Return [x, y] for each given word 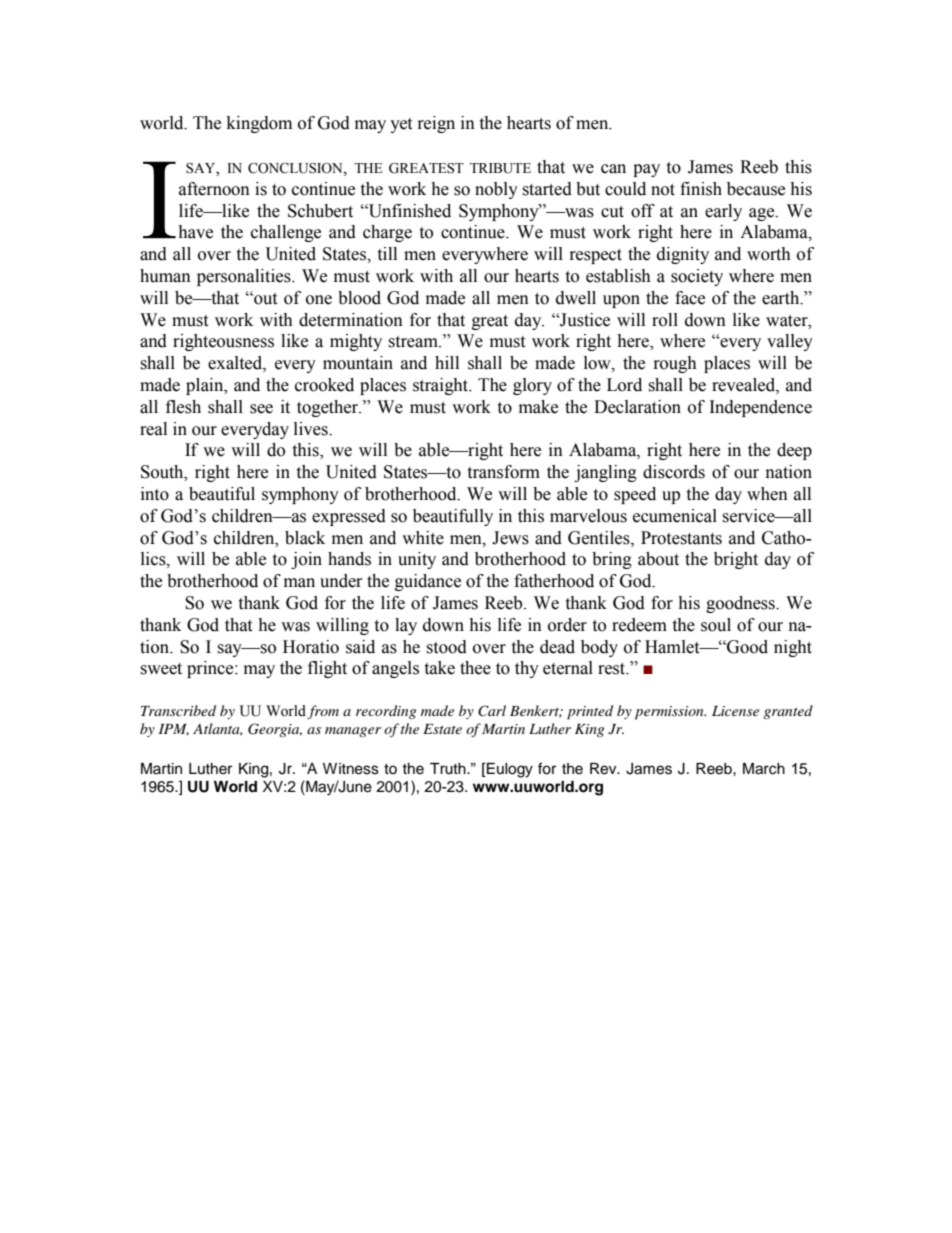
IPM [174, 730]
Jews [510, 538]
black [305, 538]
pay [646, 170]
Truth [449, 769]
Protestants [681, 538]
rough [675, 364]
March [764, 769]
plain [206, 386]
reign [436, 124]
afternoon [214, 189]
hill [447, 362]
